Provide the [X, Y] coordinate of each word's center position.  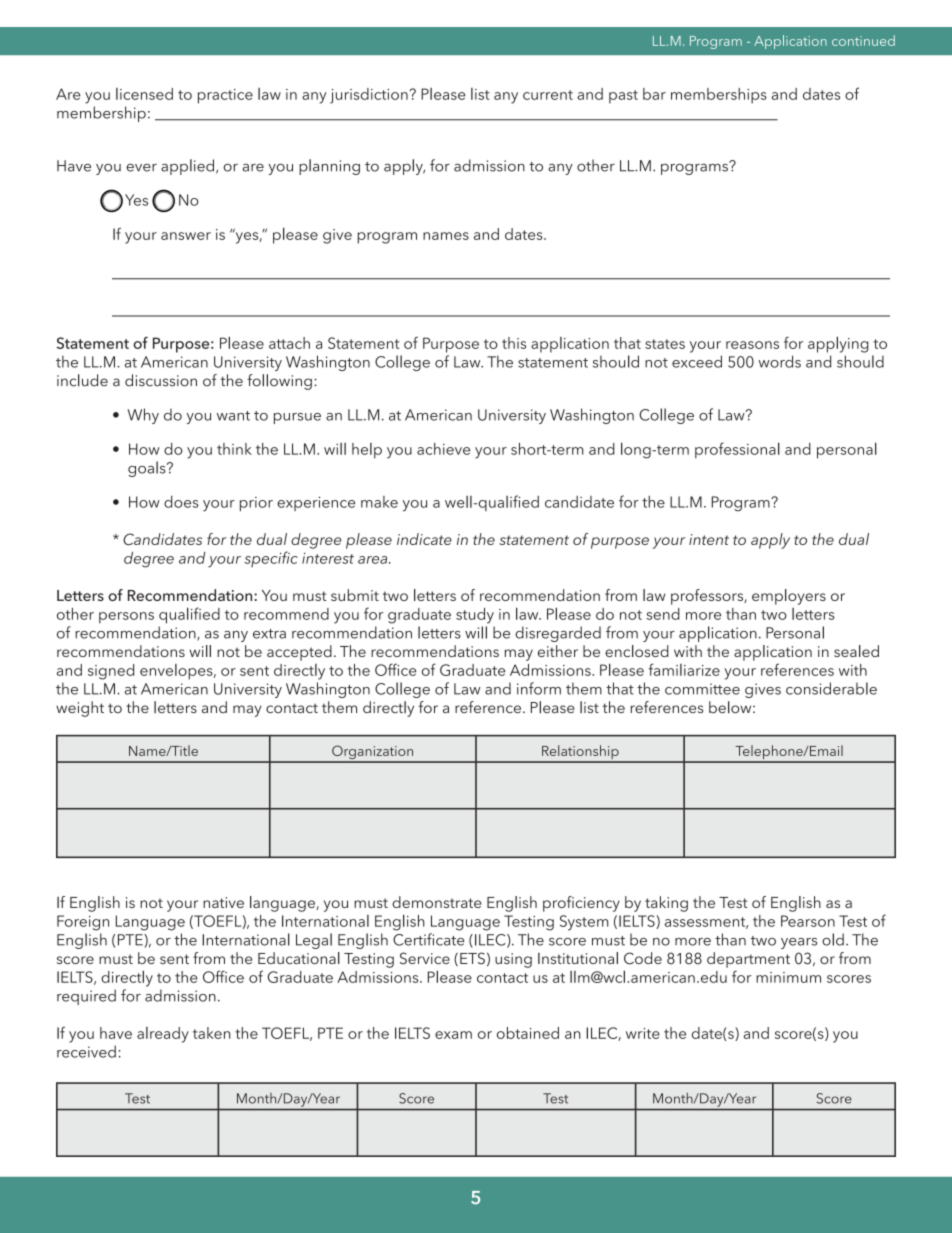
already [163, 1035]
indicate [424, 539]
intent [709, 539]
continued [863, 40]
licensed [144, 94]
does [181, 502]
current [548, 95]
